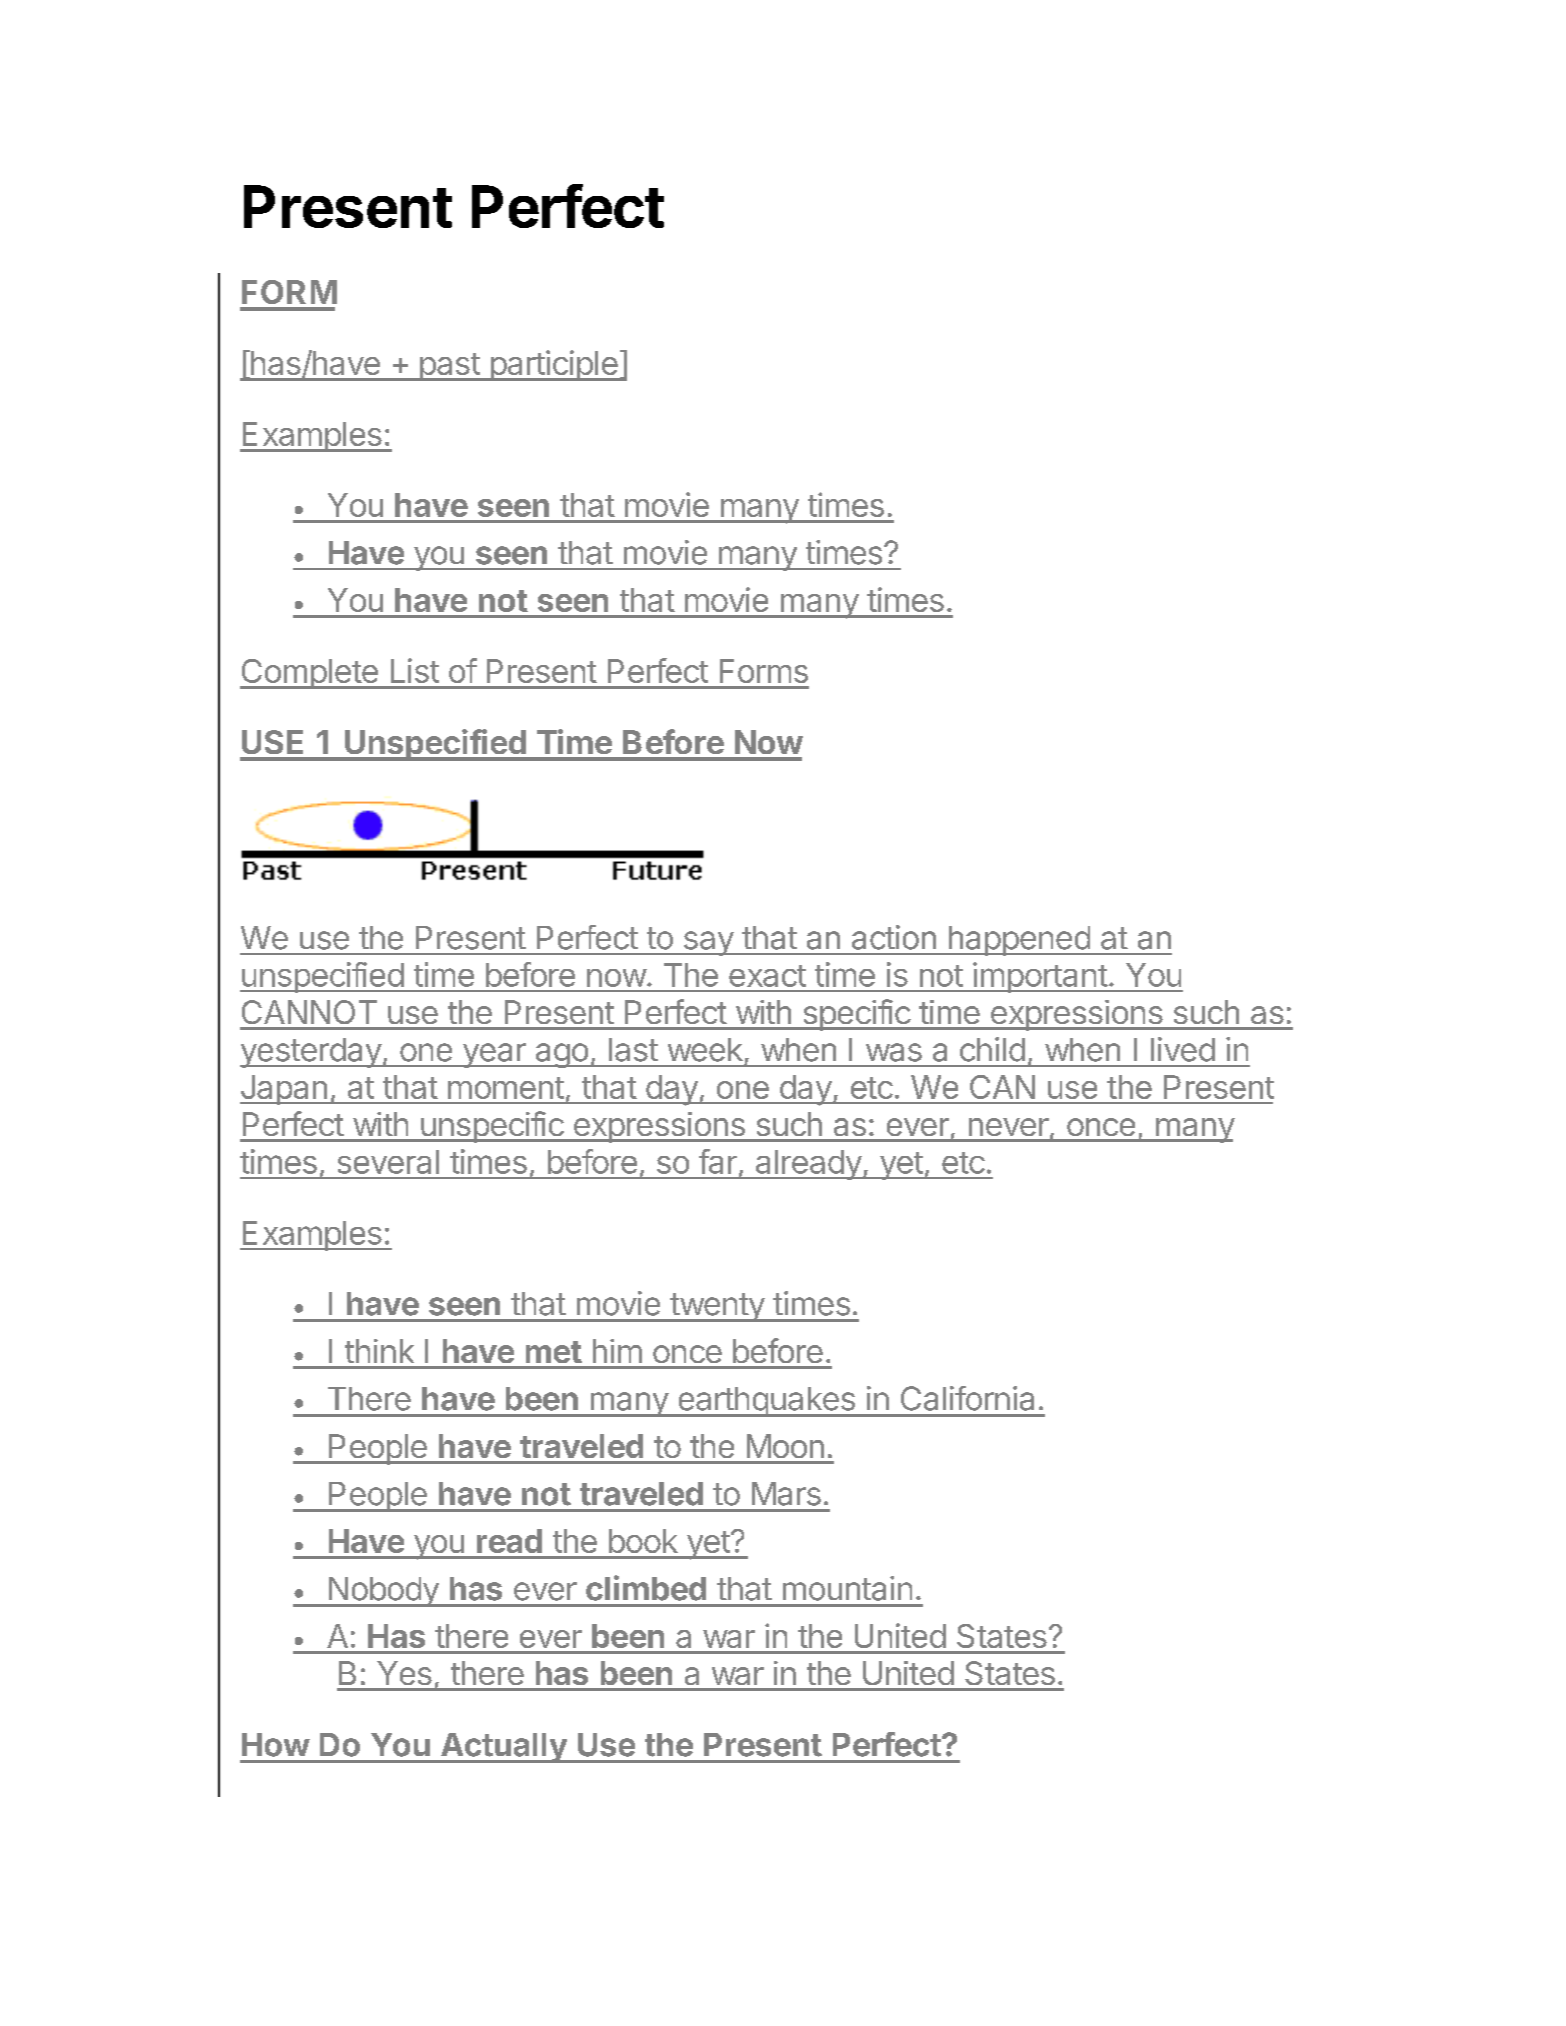  What do you see at coordinates (276, 1745) in the screenshot?
I see `How` at bounding box center [276, 1745].
